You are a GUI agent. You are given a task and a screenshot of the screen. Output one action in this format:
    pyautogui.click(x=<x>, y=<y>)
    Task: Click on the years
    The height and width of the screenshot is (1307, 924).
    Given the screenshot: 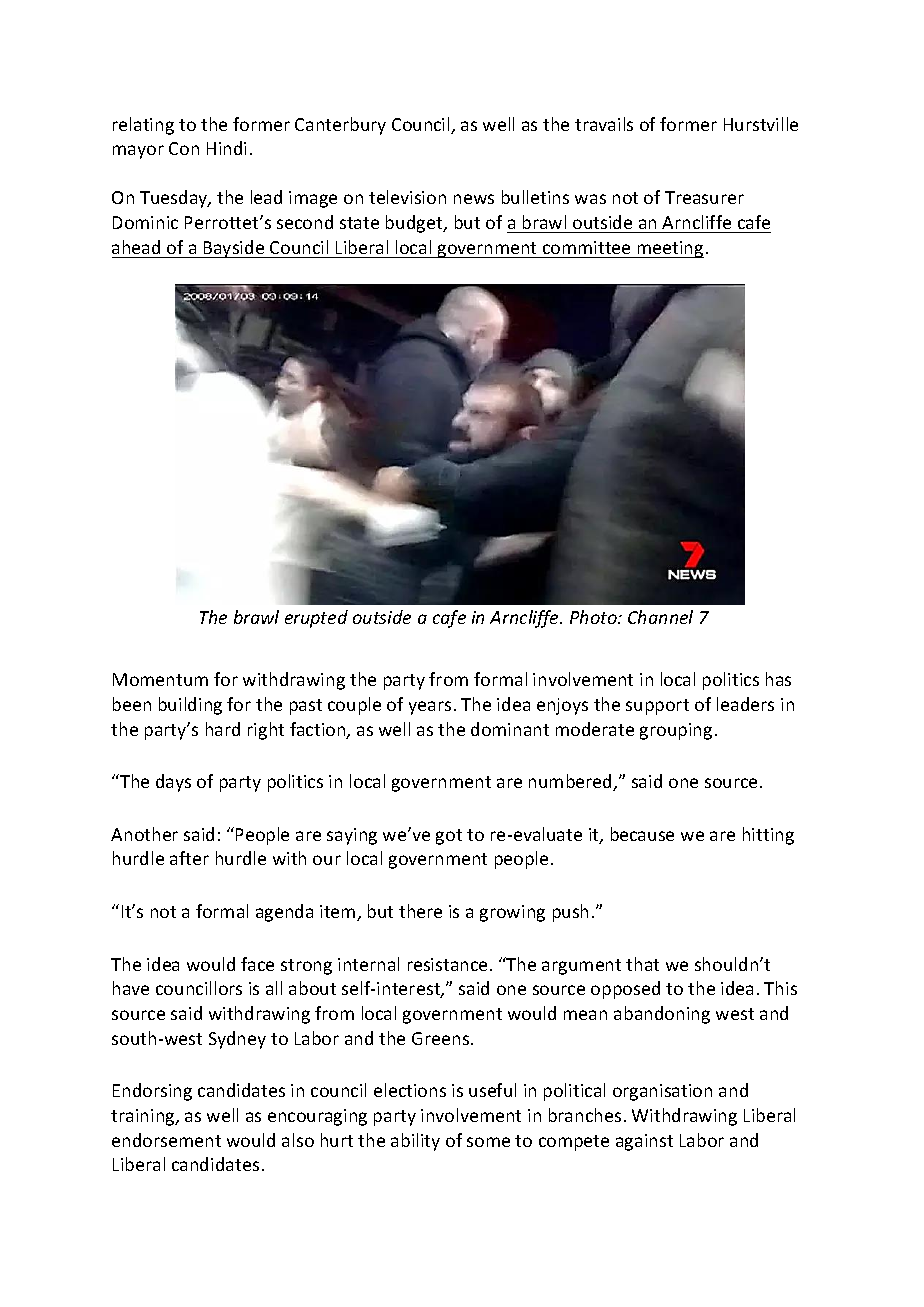 What is the action you would take?
    pyautogui.click(x=430, y=708)
